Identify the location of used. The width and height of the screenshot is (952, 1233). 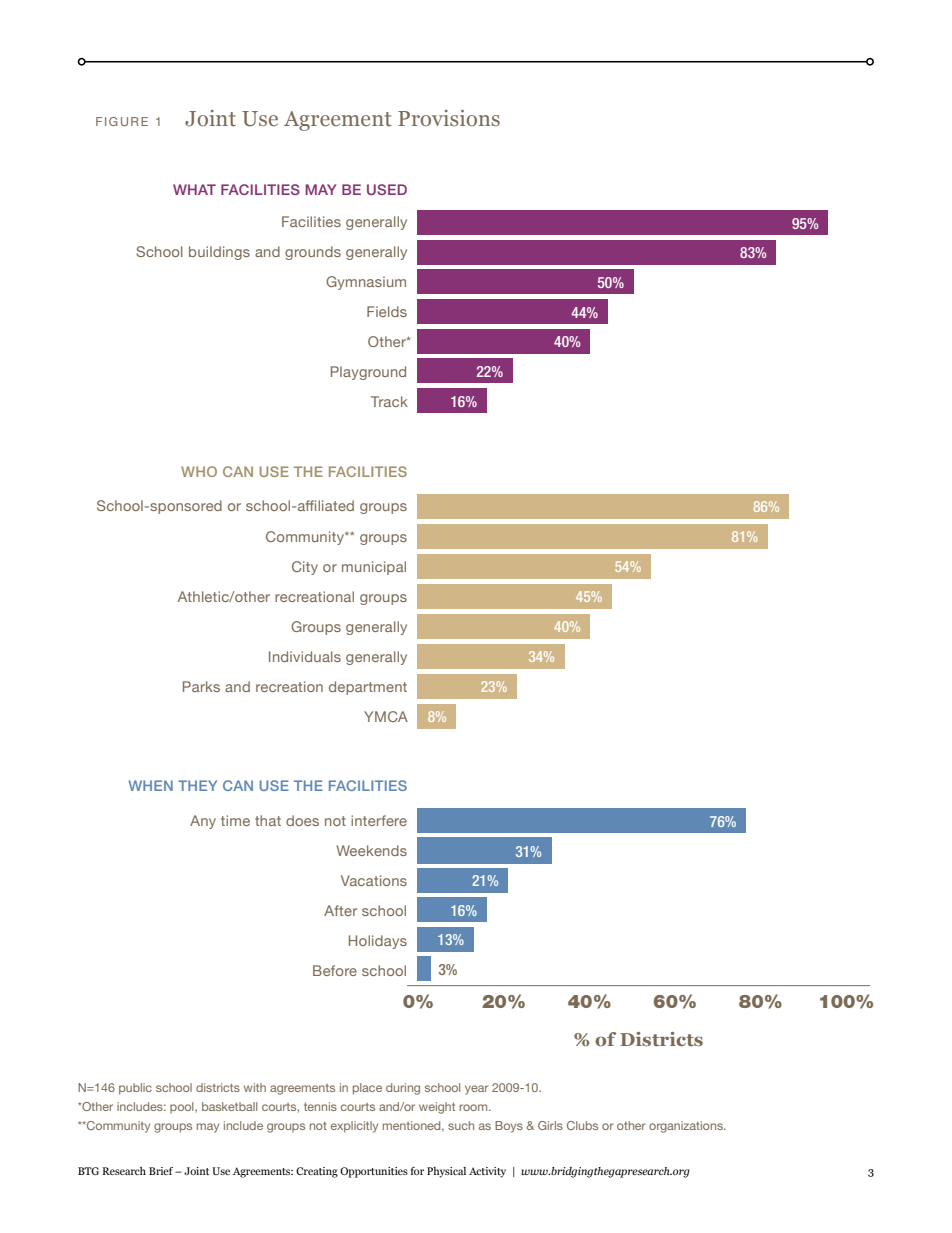
(387, 189).
